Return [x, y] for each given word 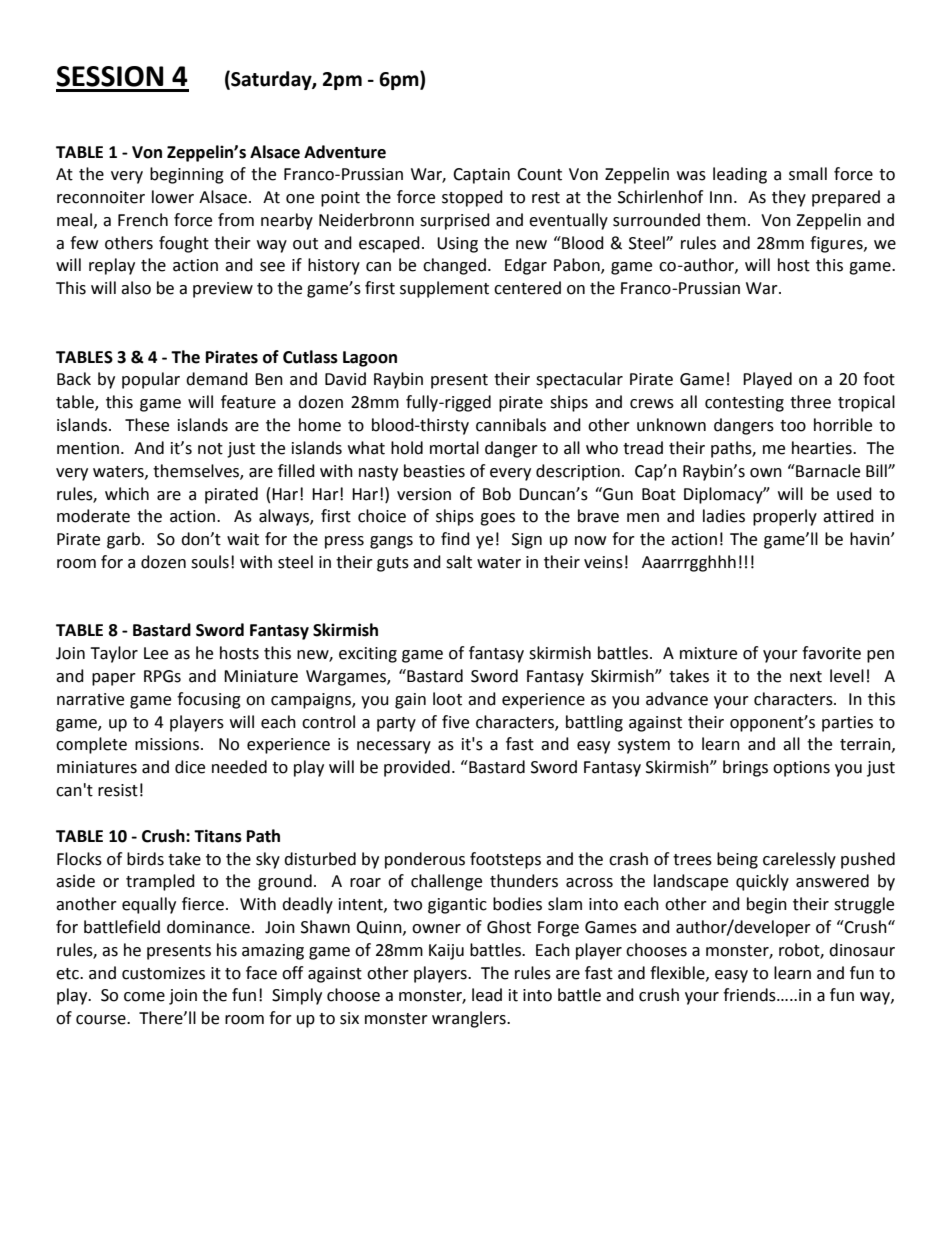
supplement [444, 289]
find [455, 539]
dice [190, 767]
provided [417, 768]
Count [539, 174]
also [136, 288]
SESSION [110, 76]
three [810, 402]
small [808, 174]
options [801, 769]
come [144, 997]
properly [785, 517]
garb [123, 540]
